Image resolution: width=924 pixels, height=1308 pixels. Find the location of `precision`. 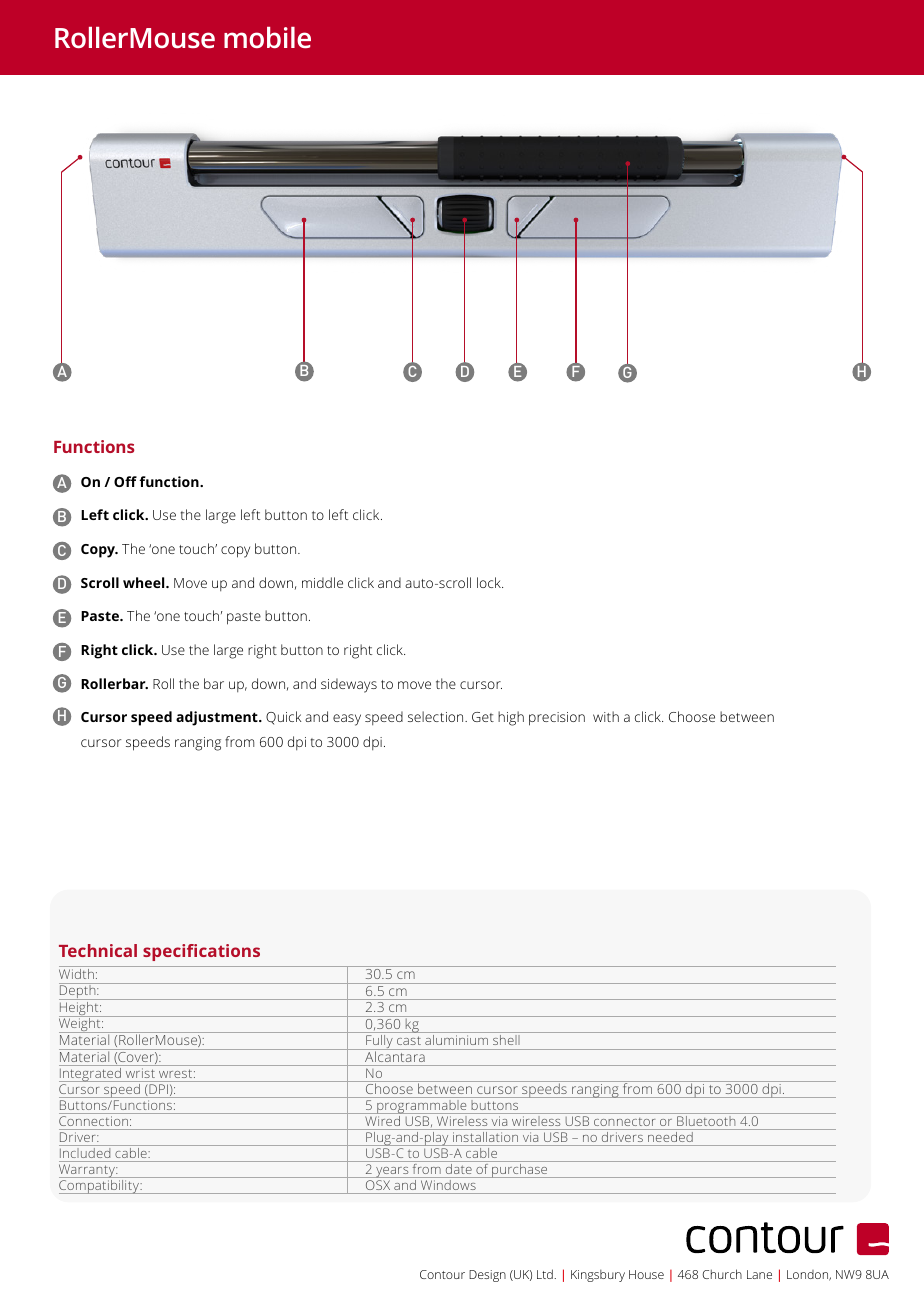

precision is located at coordinates (557, 719).
